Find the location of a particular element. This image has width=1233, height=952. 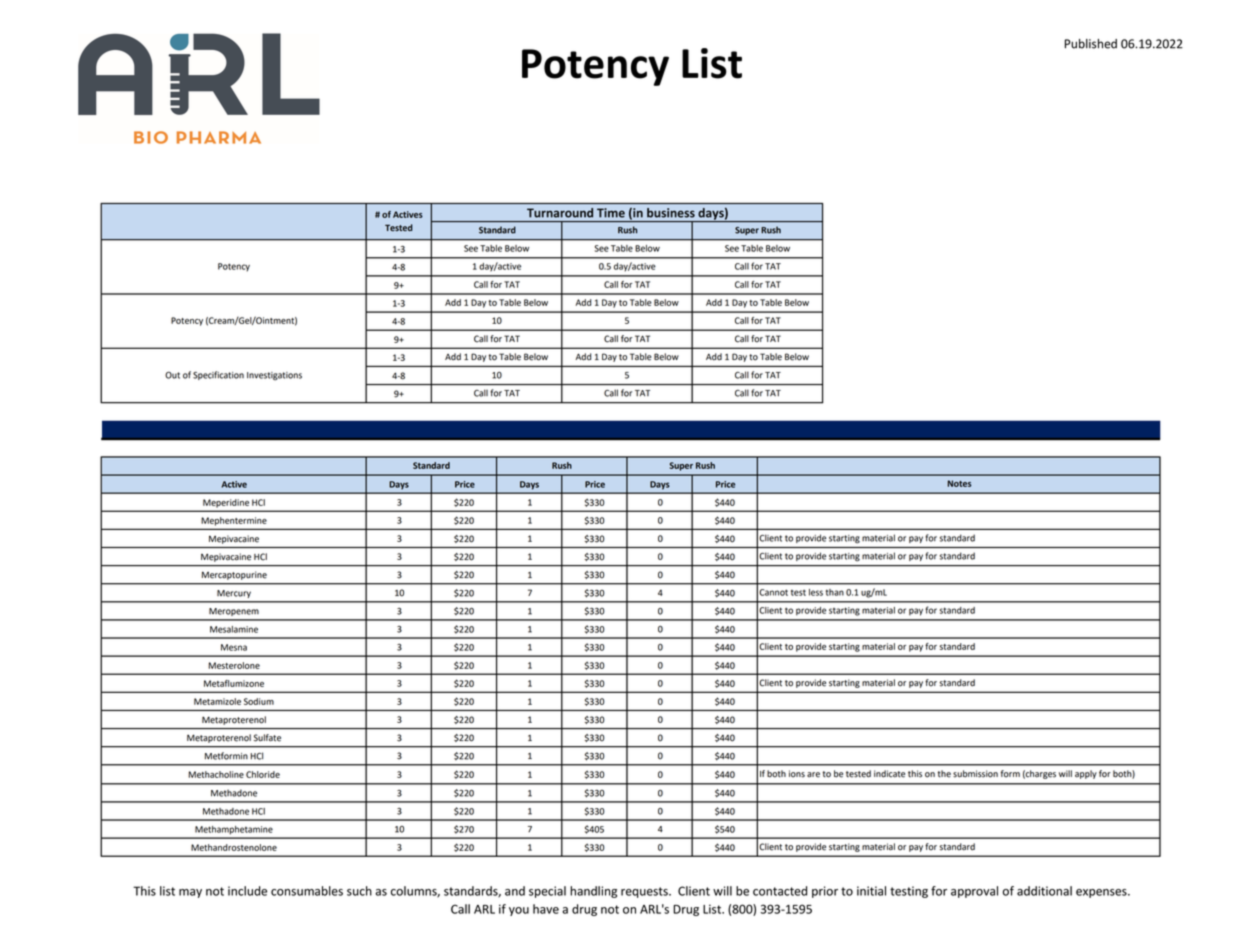

Notes is located at coordinates (960, 483).
